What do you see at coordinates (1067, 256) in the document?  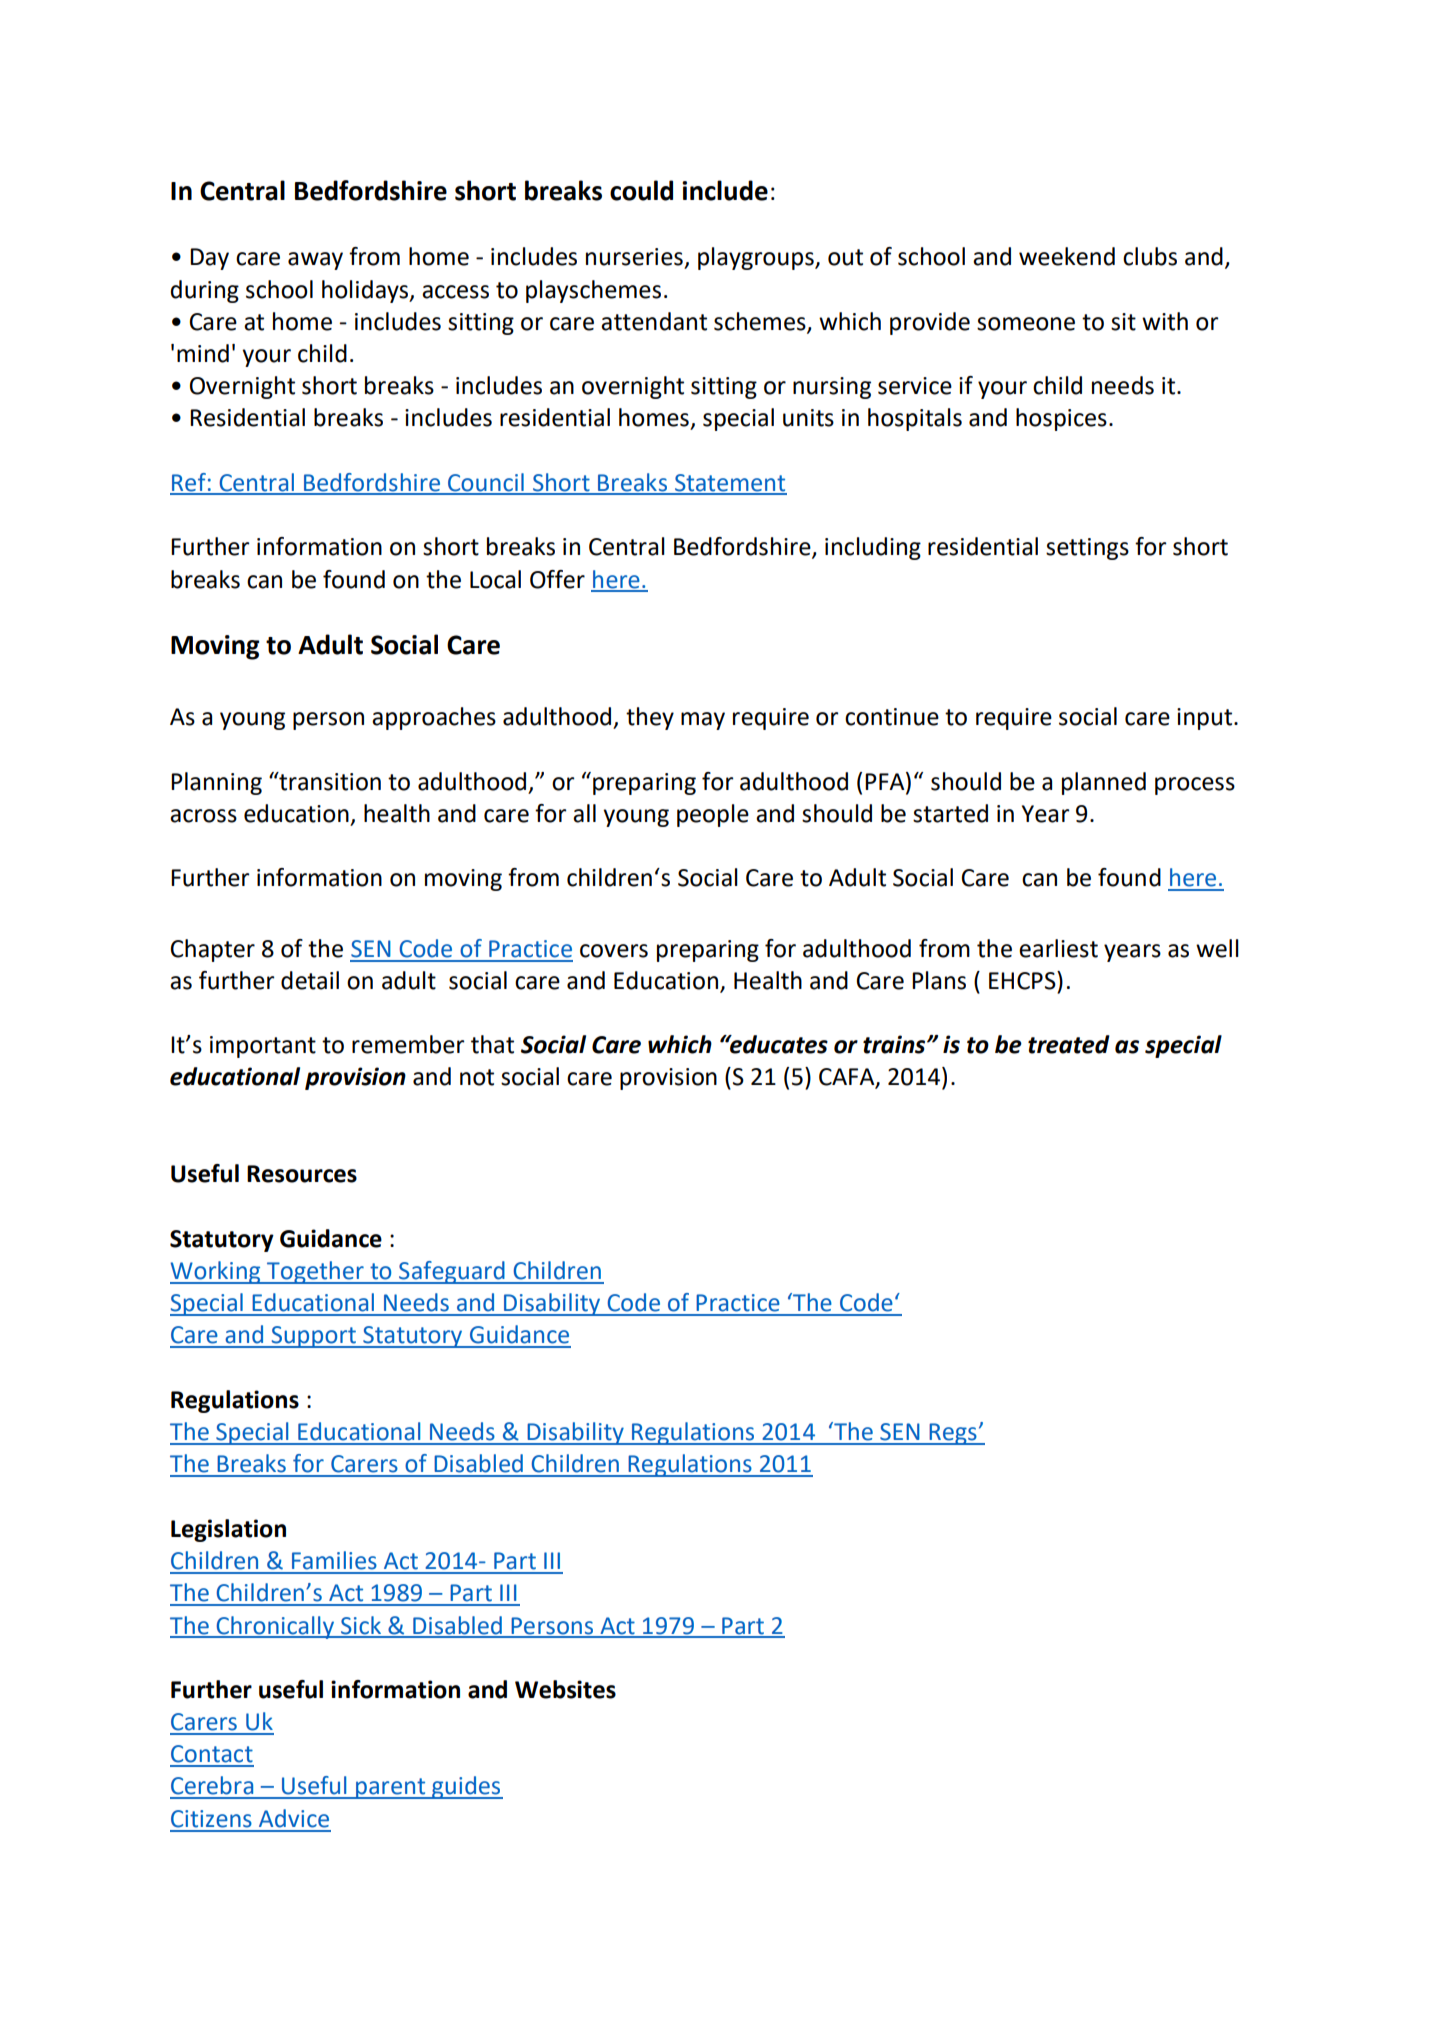 I see `weekend` at bounding box center [1067, 256].
